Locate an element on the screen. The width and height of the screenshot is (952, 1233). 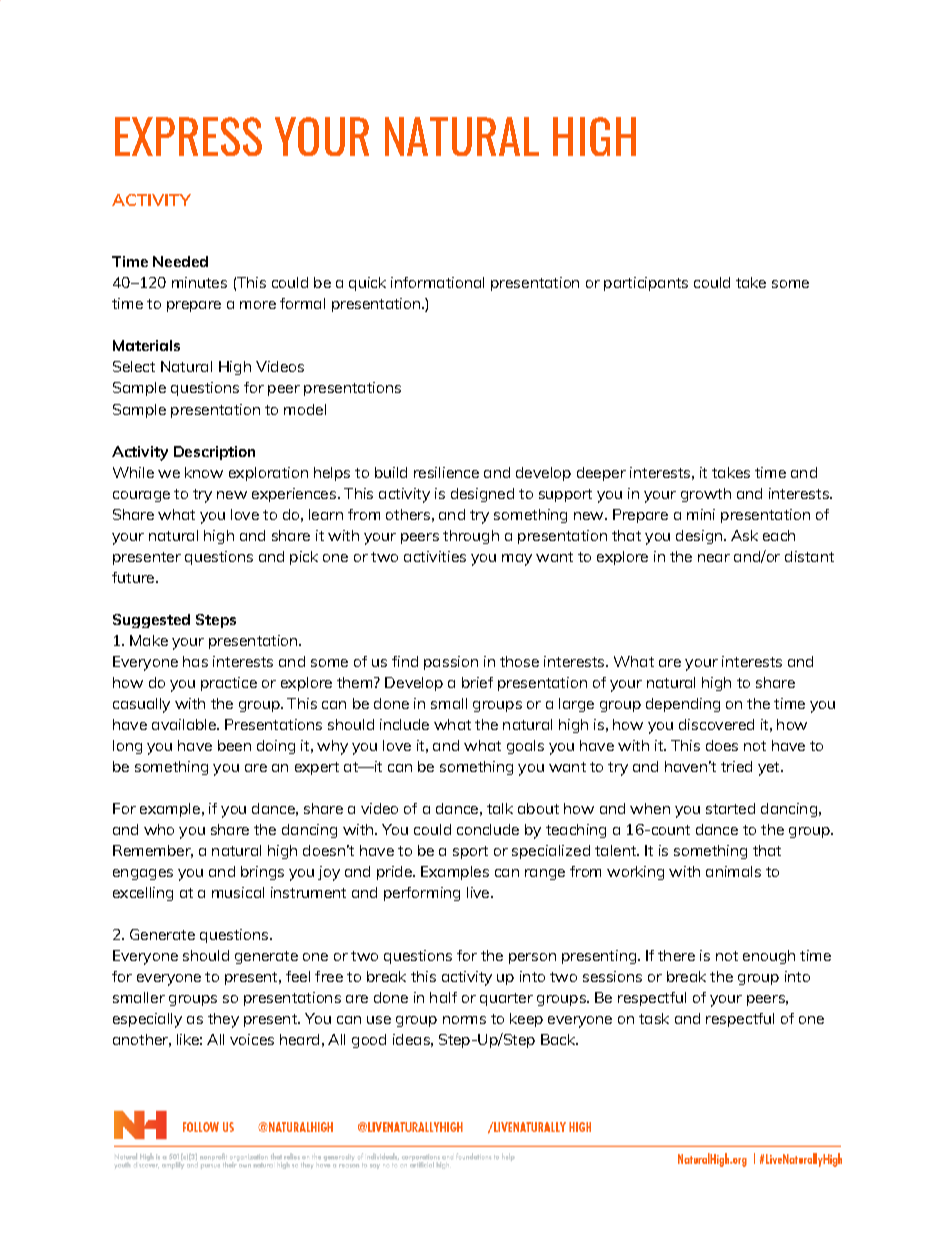
EXPRESS is located at coordinates (188, 136).
